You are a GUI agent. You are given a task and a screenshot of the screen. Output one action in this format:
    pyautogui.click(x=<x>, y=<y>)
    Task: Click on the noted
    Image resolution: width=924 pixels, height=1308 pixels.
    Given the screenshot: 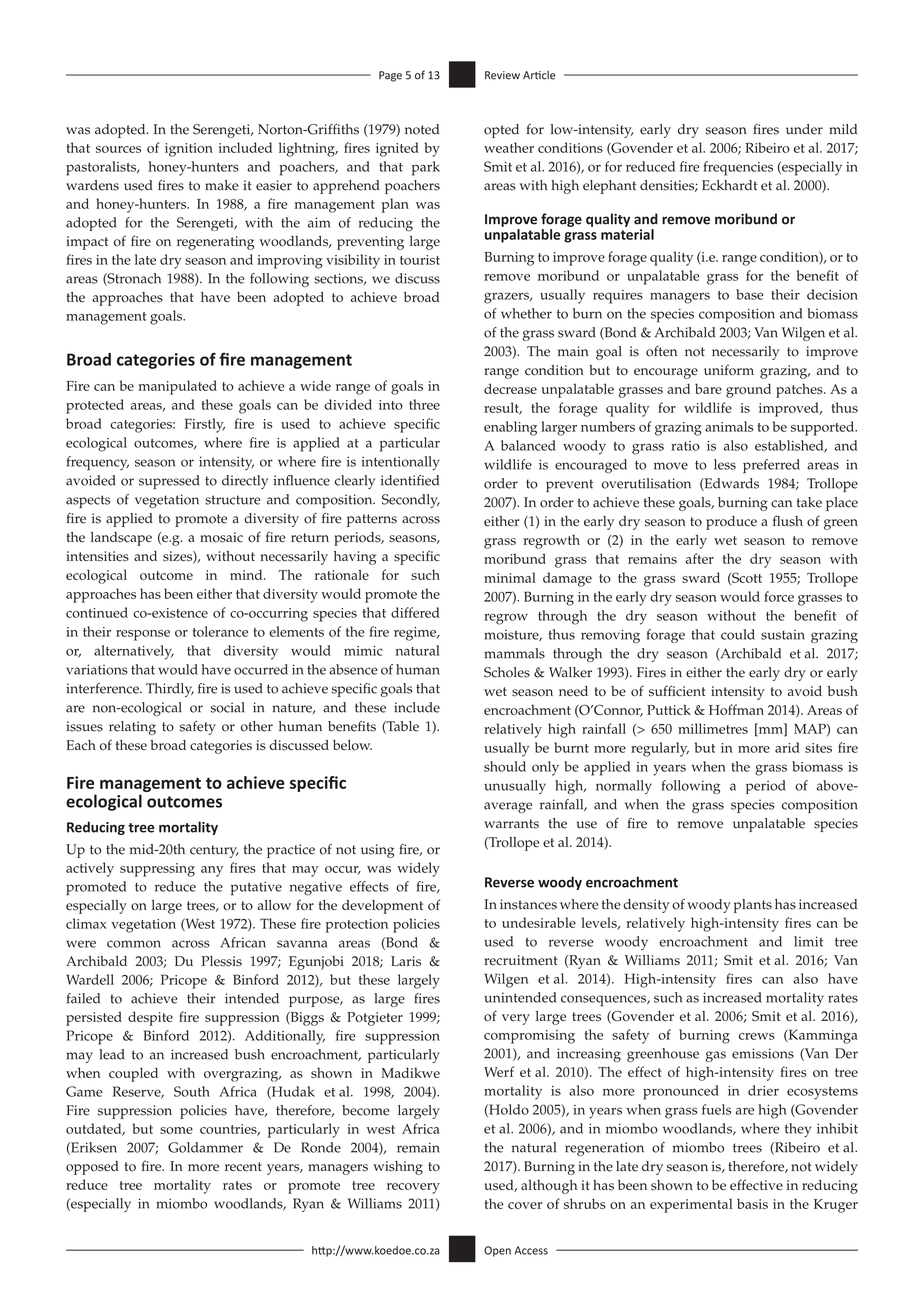 What is the action you would take?
    pyautogui.click(x=422, y=129)
